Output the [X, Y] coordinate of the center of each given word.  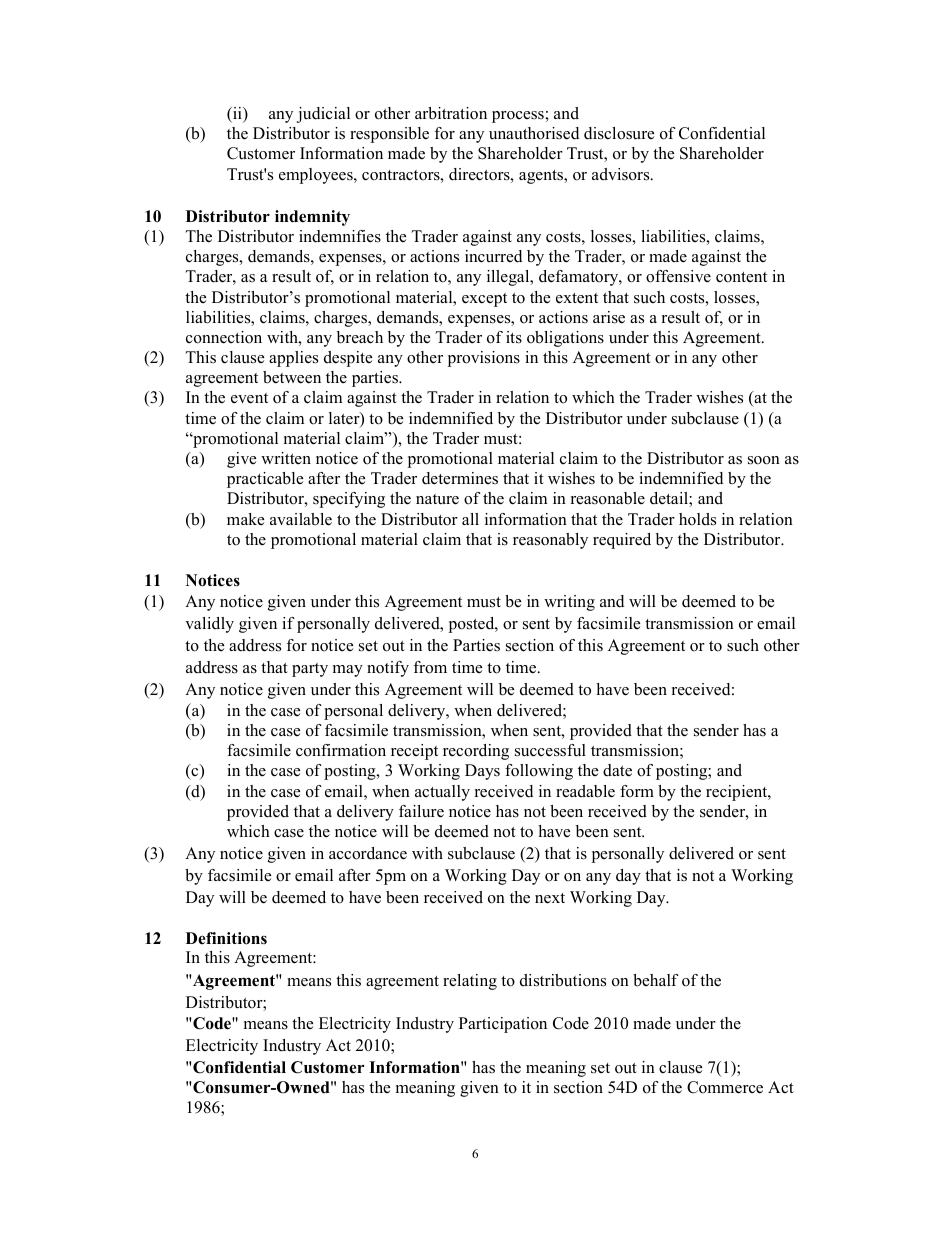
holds [697, 519]
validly [209, 625]
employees [317, 176]
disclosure [619, 133]
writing [569, 603]
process [518, 117]
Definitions [226, 938]
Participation [503, 1025]
